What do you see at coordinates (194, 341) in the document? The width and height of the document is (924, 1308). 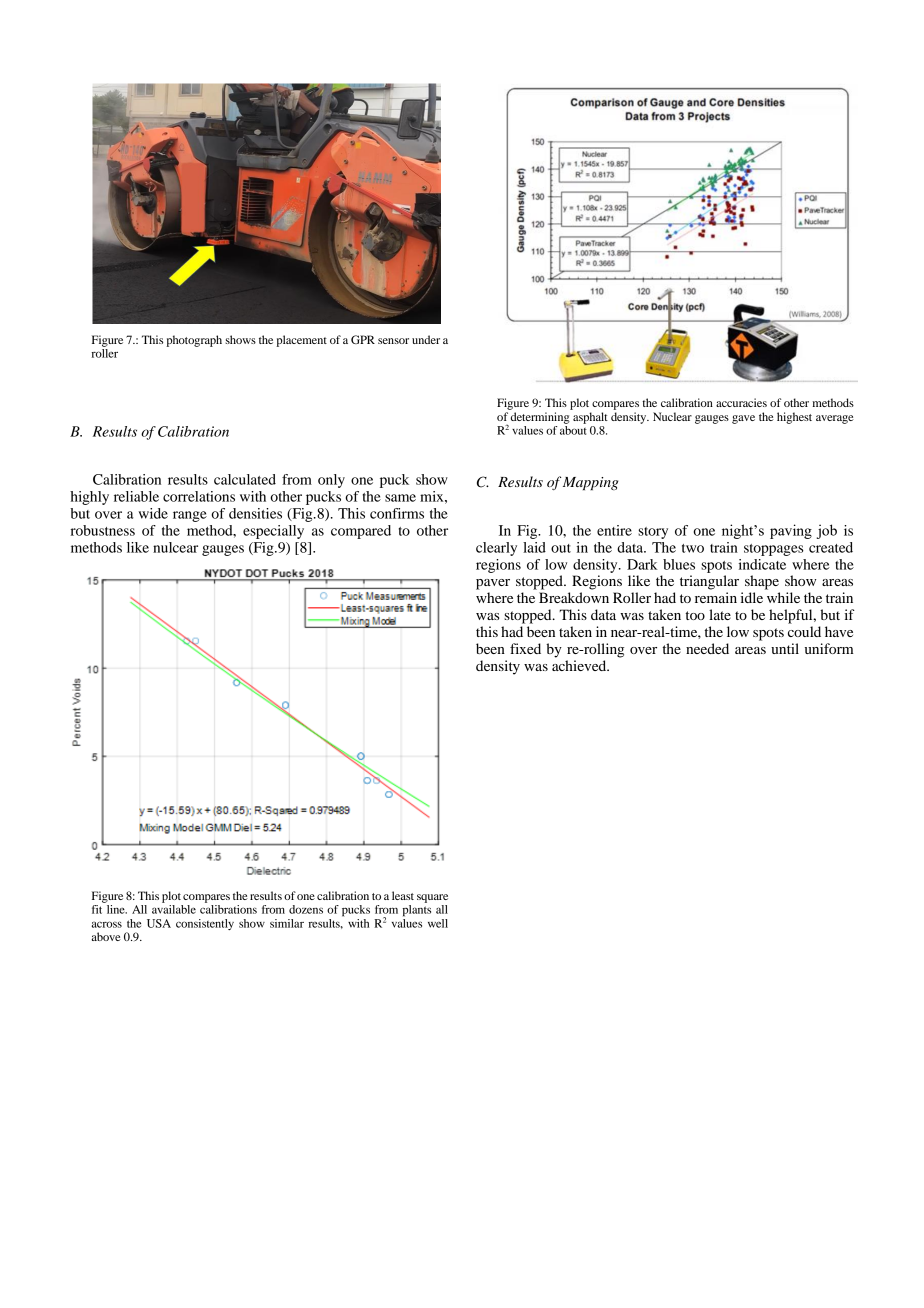 I see `photograph` at bounding box center [194, 341].
